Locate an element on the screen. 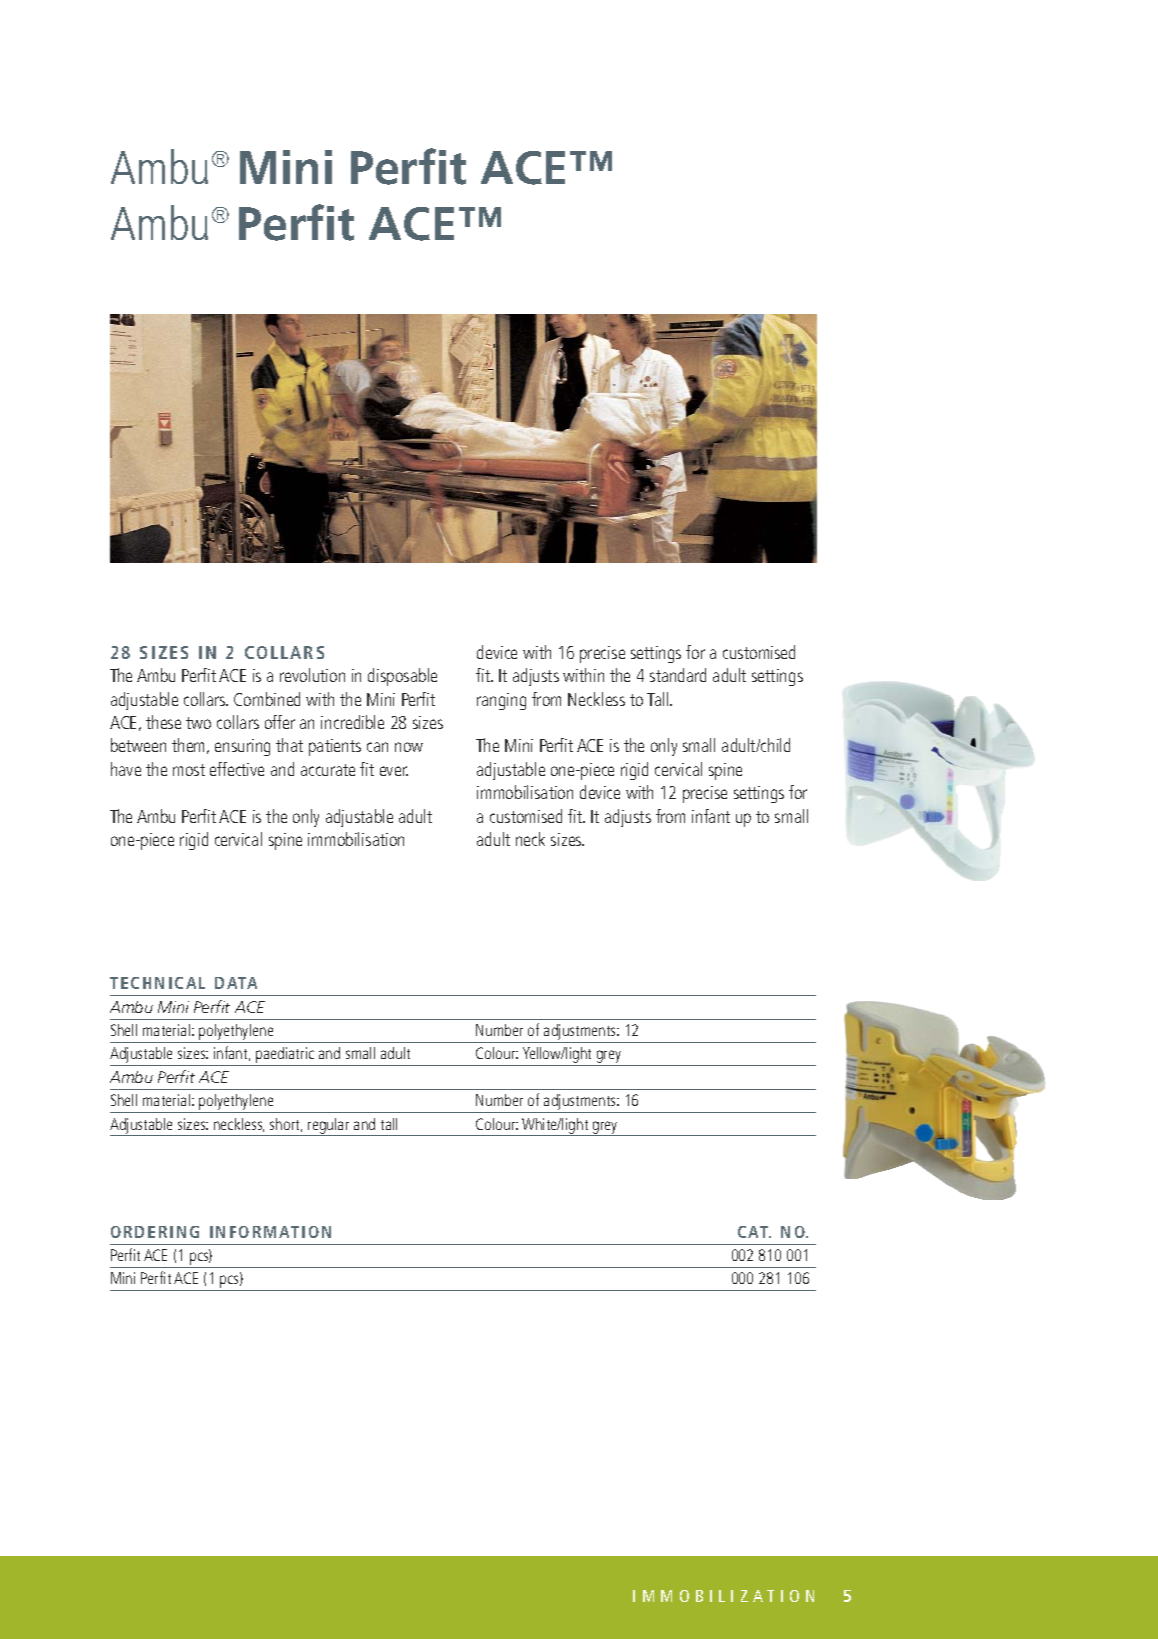 Image resolution: width=1158 pixels, height=1639 pixels. have is located at coordinates (126, 769).
